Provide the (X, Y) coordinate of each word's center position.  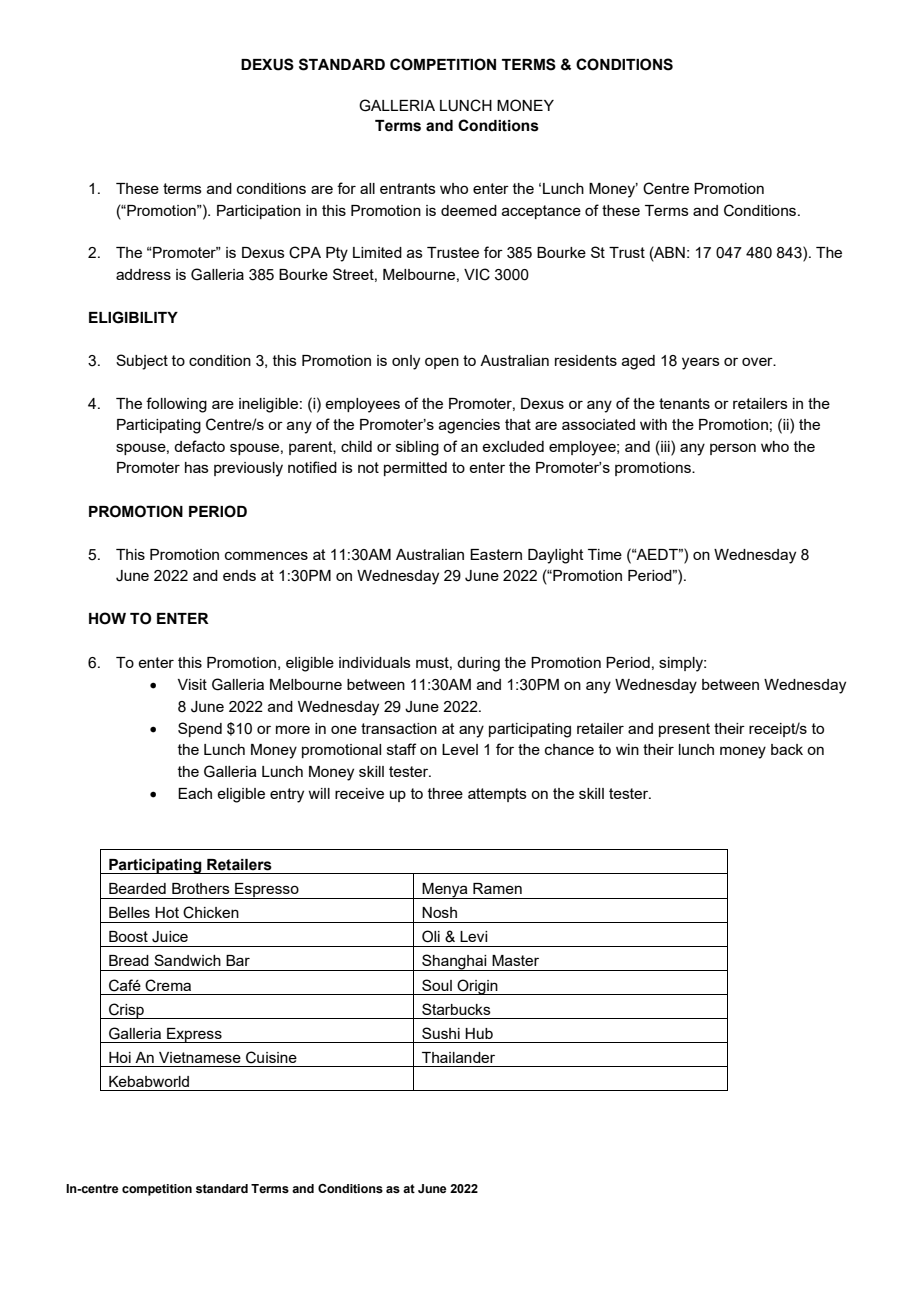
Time (605, 554)
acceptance (541, 212)
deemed (469, 210)
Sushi (441, 1033)
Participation (259, 212)
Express (194, 1035)
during (478, 664)
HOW (107, 618)
